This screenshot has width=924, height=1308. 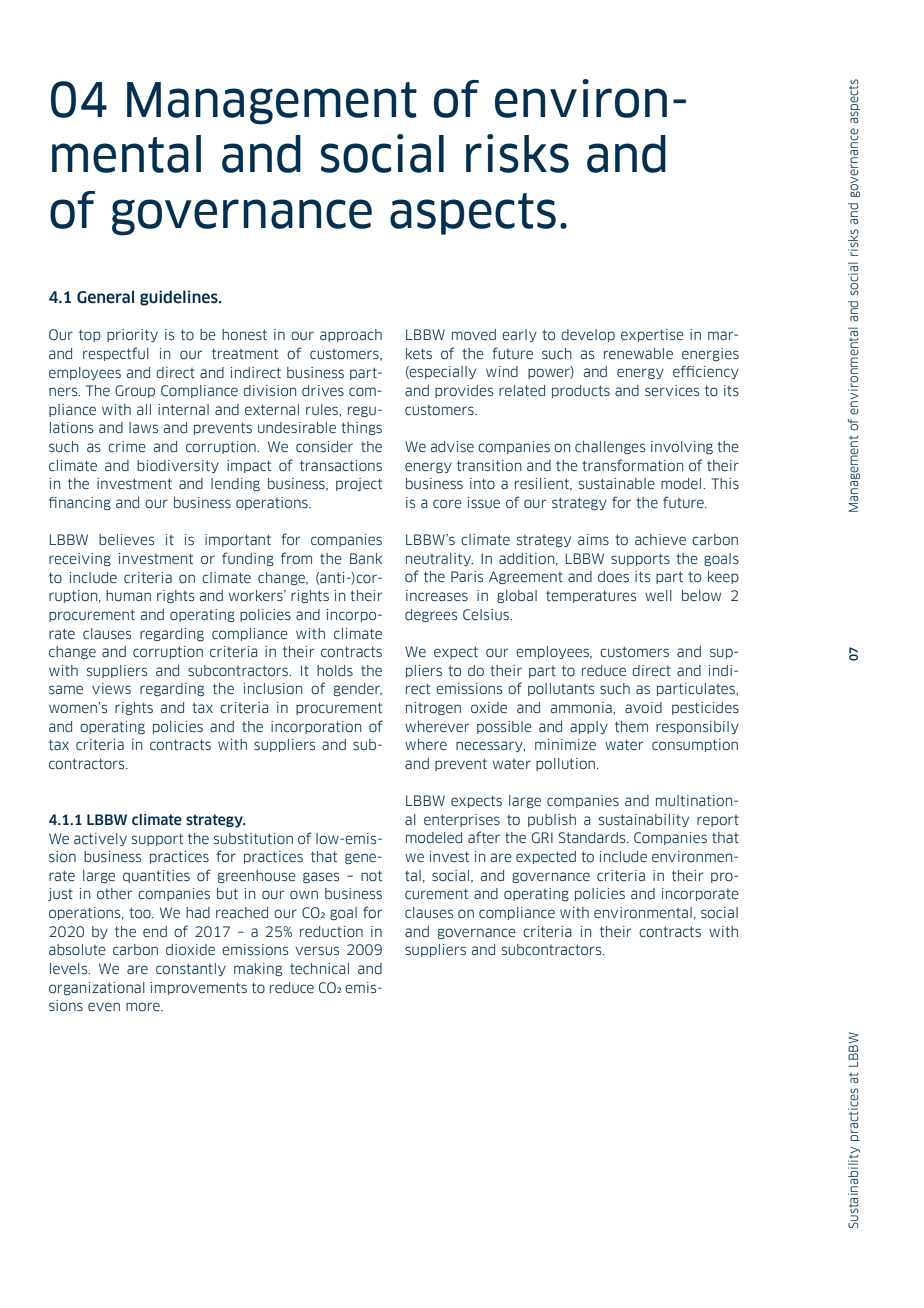 What do you see at coordinates (144, 1006) in the screenshot?
I see `more` at bounding box center [144, 1006].
